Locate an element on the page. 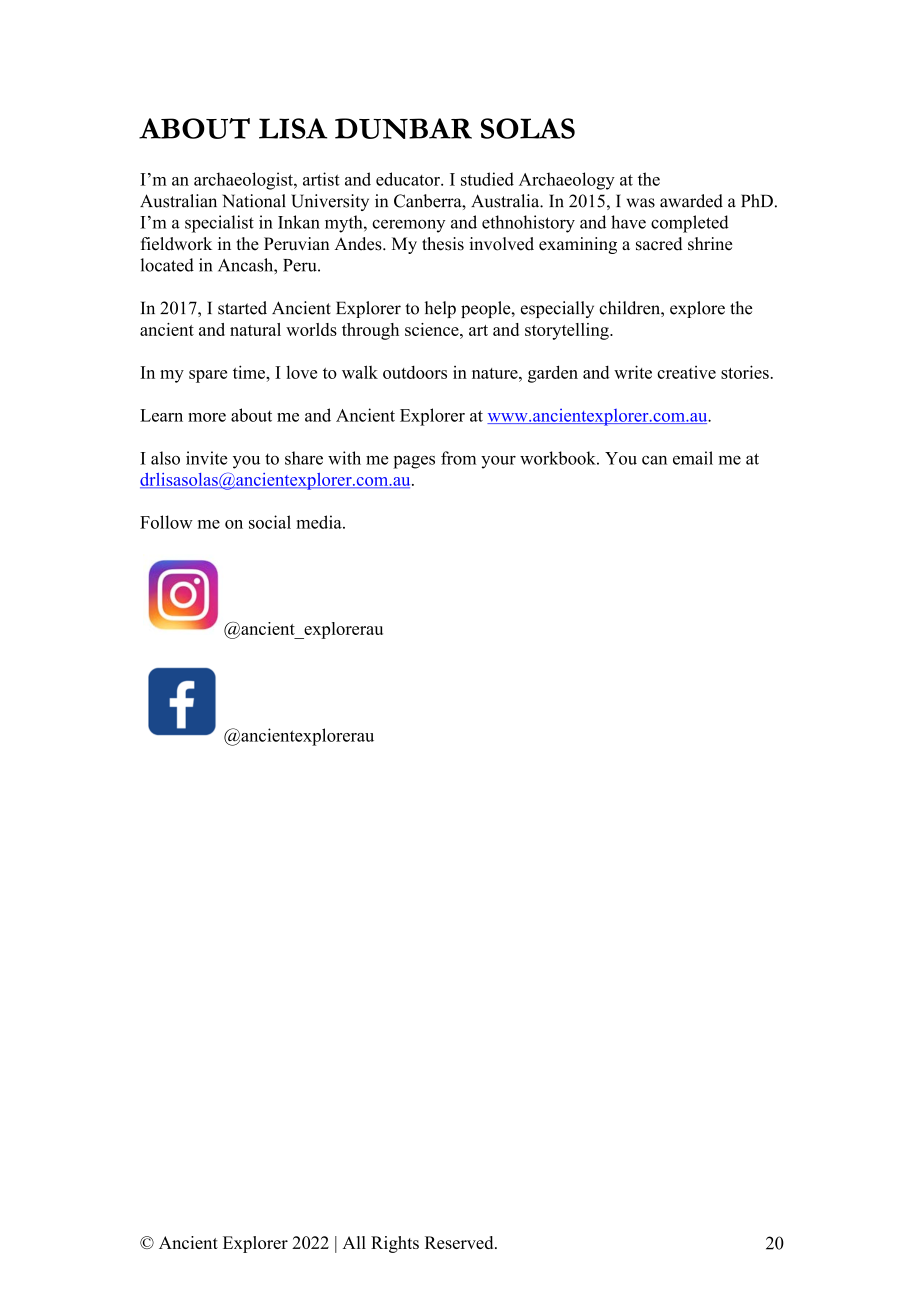 The height and width of the page is (1308, 924). Rights is located at coordinates (395, 1244).
